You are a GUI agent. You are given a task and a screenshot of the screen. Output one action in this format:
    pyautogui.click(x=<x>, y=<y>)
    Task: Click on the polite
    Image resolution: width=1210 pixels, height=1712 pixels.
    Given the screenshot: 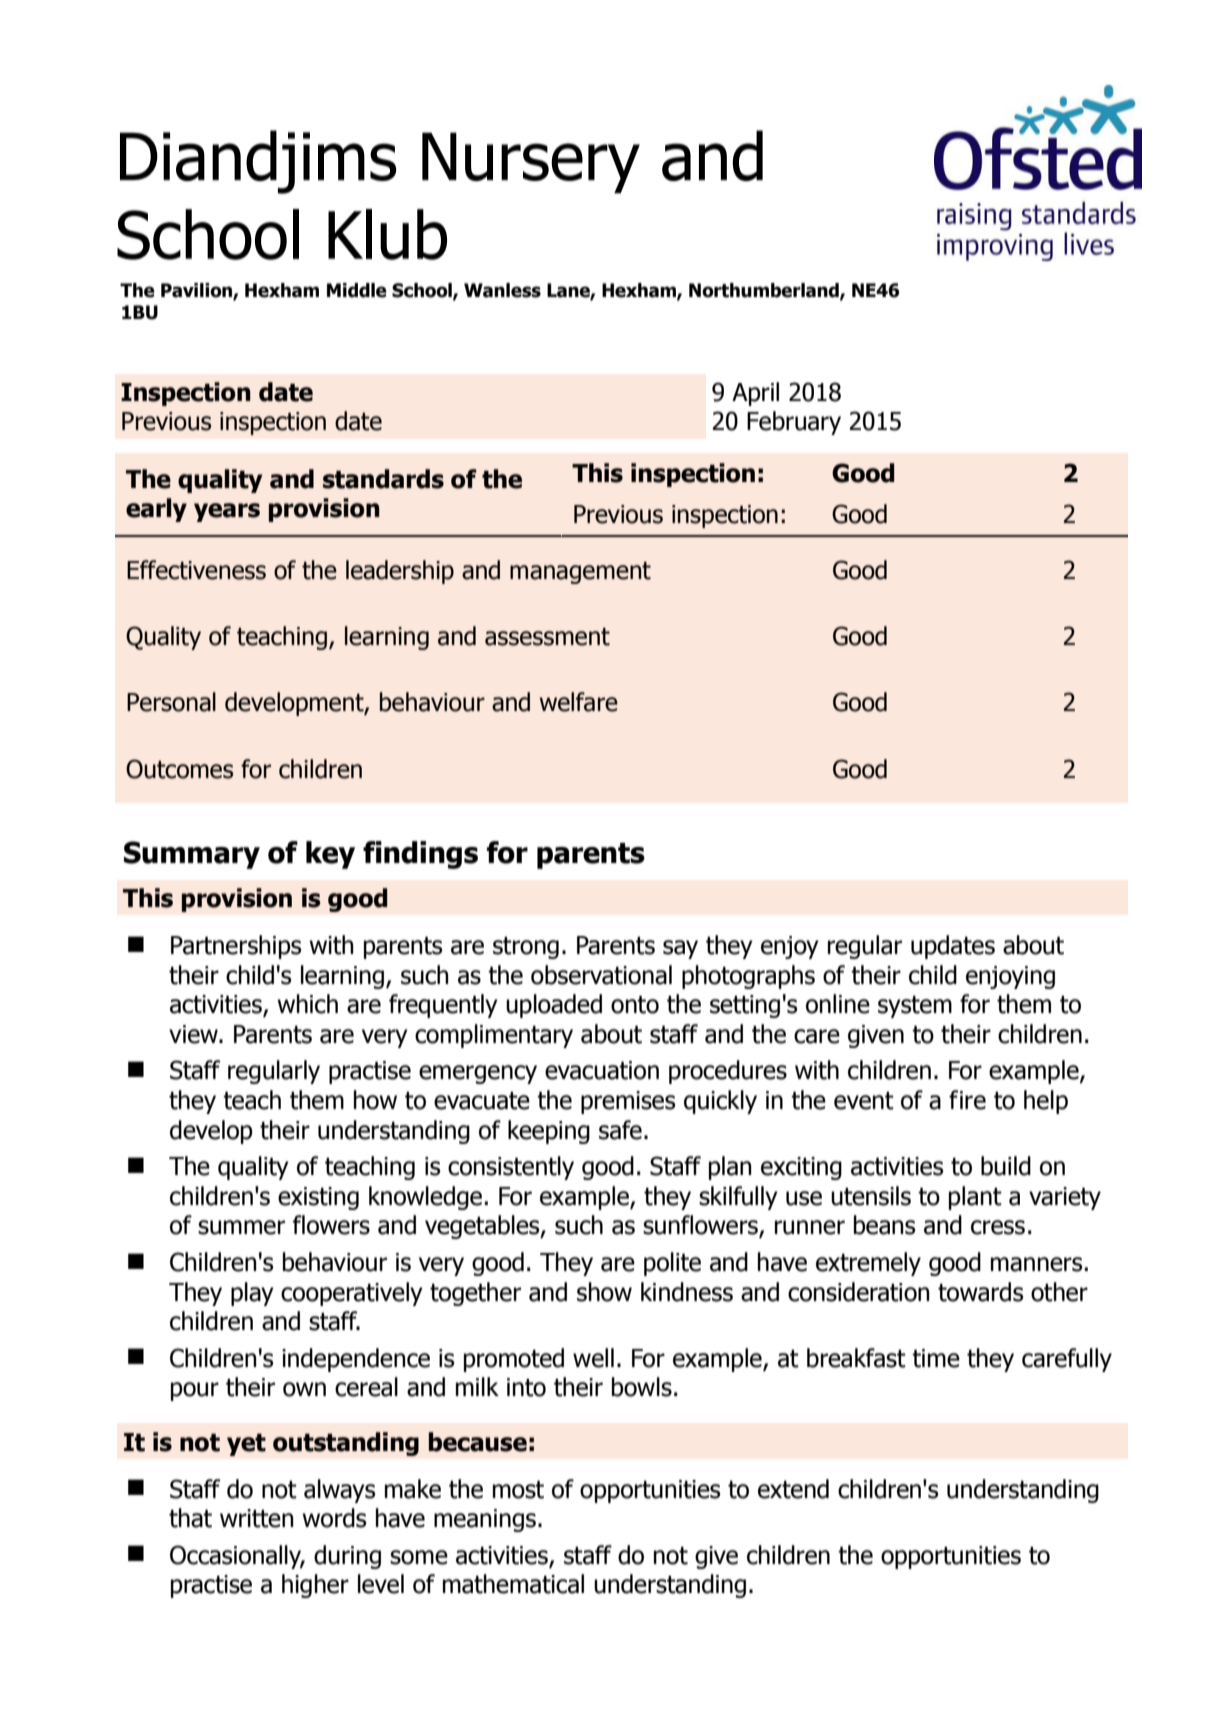 What is the action you would take?
    pyautogui.click(x=672, y=1264)
